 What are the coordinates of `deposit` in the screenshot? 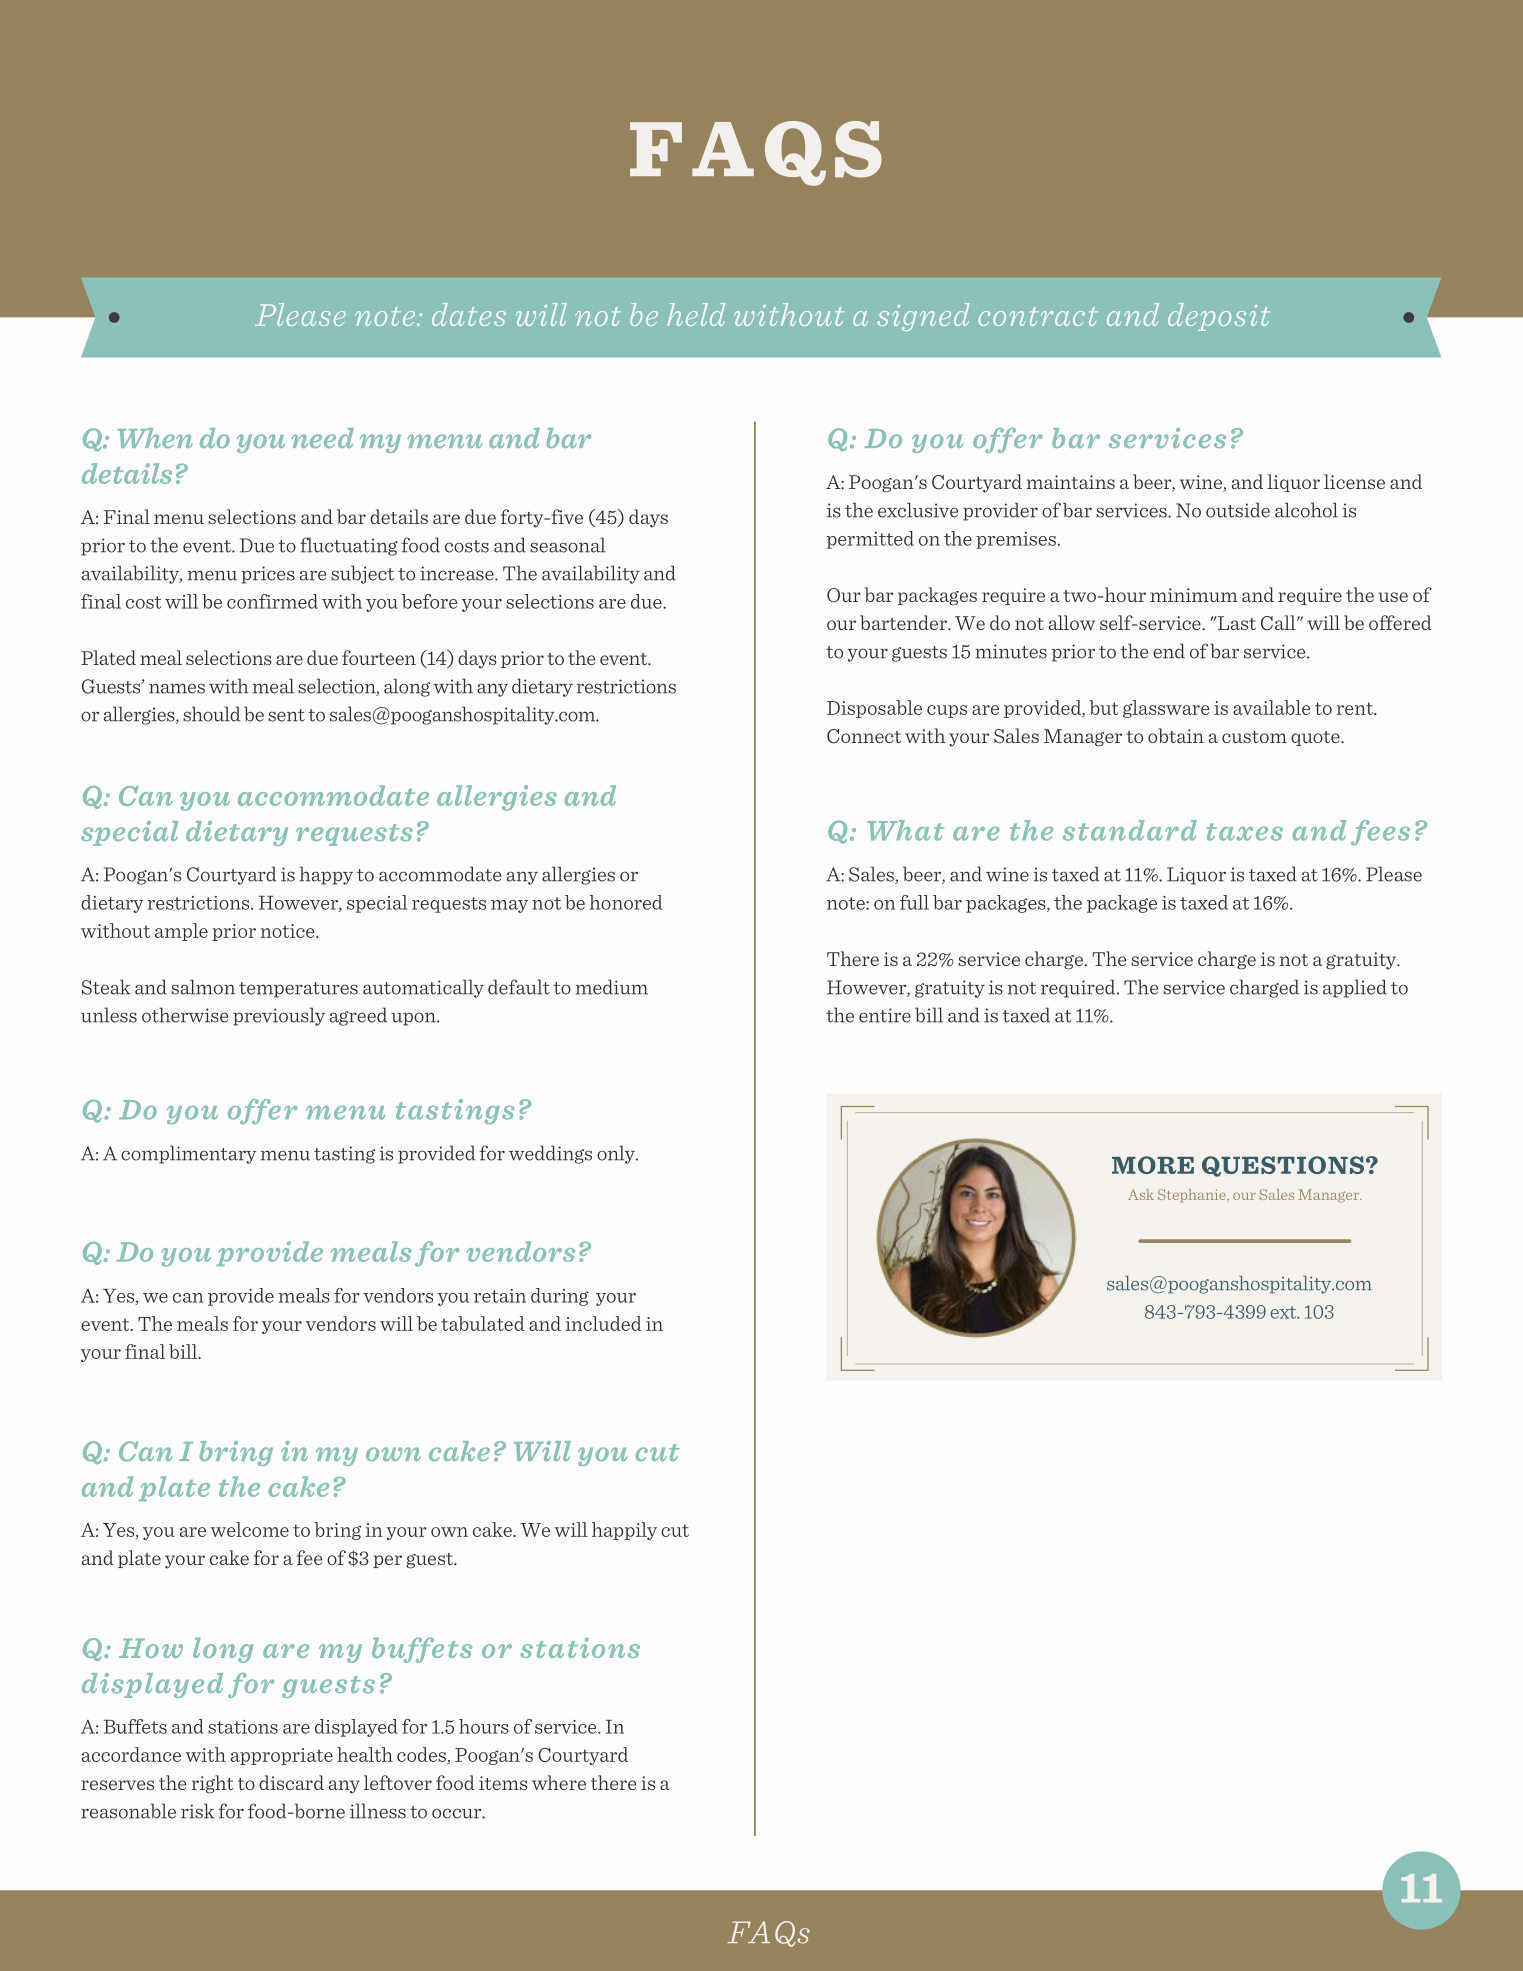 It's located at (1219, 317).
